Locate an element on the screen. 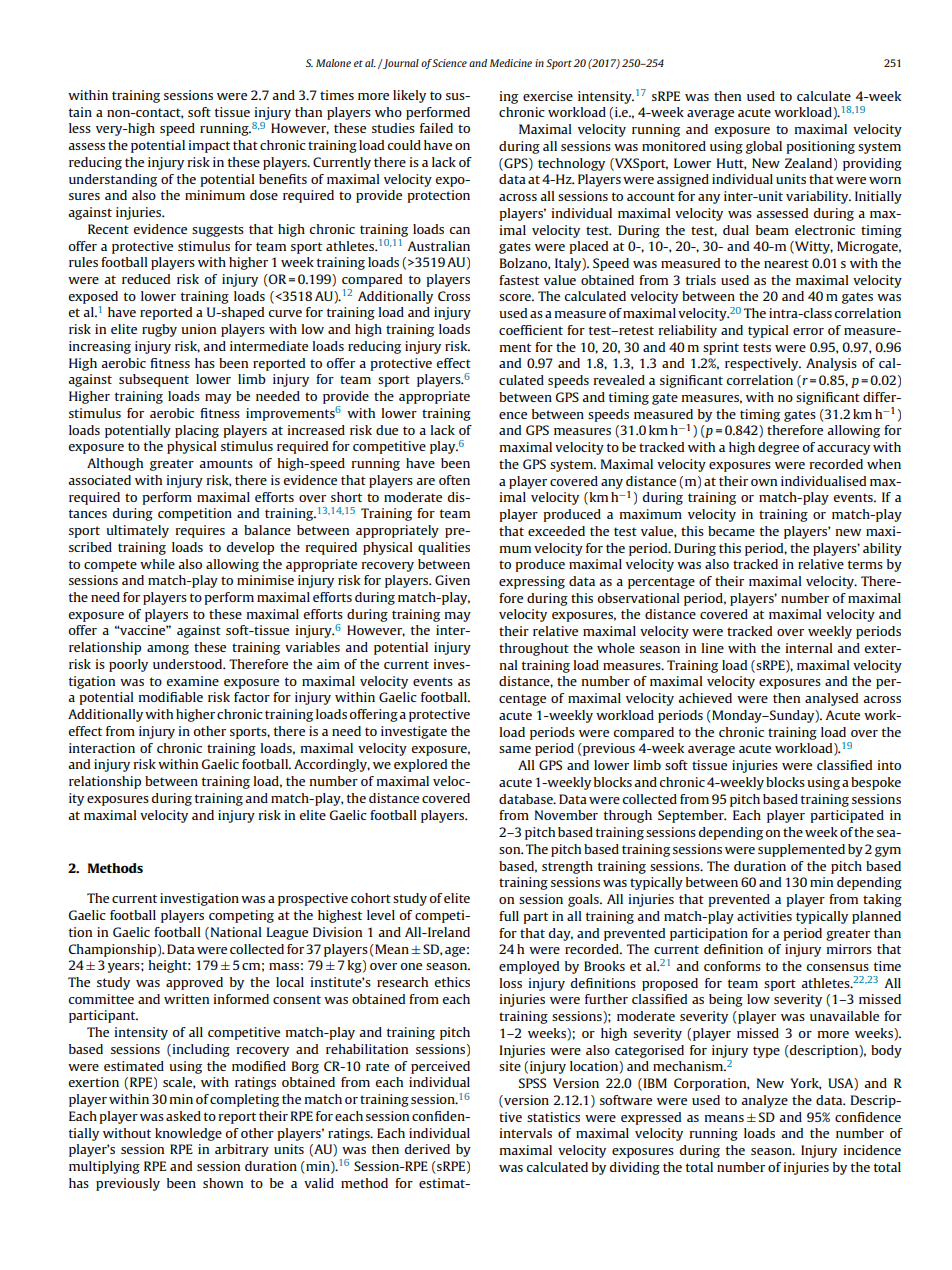 Image resolution: width=952 pixels, height=1270 pixels. less is located at coordinates (80, 128).
